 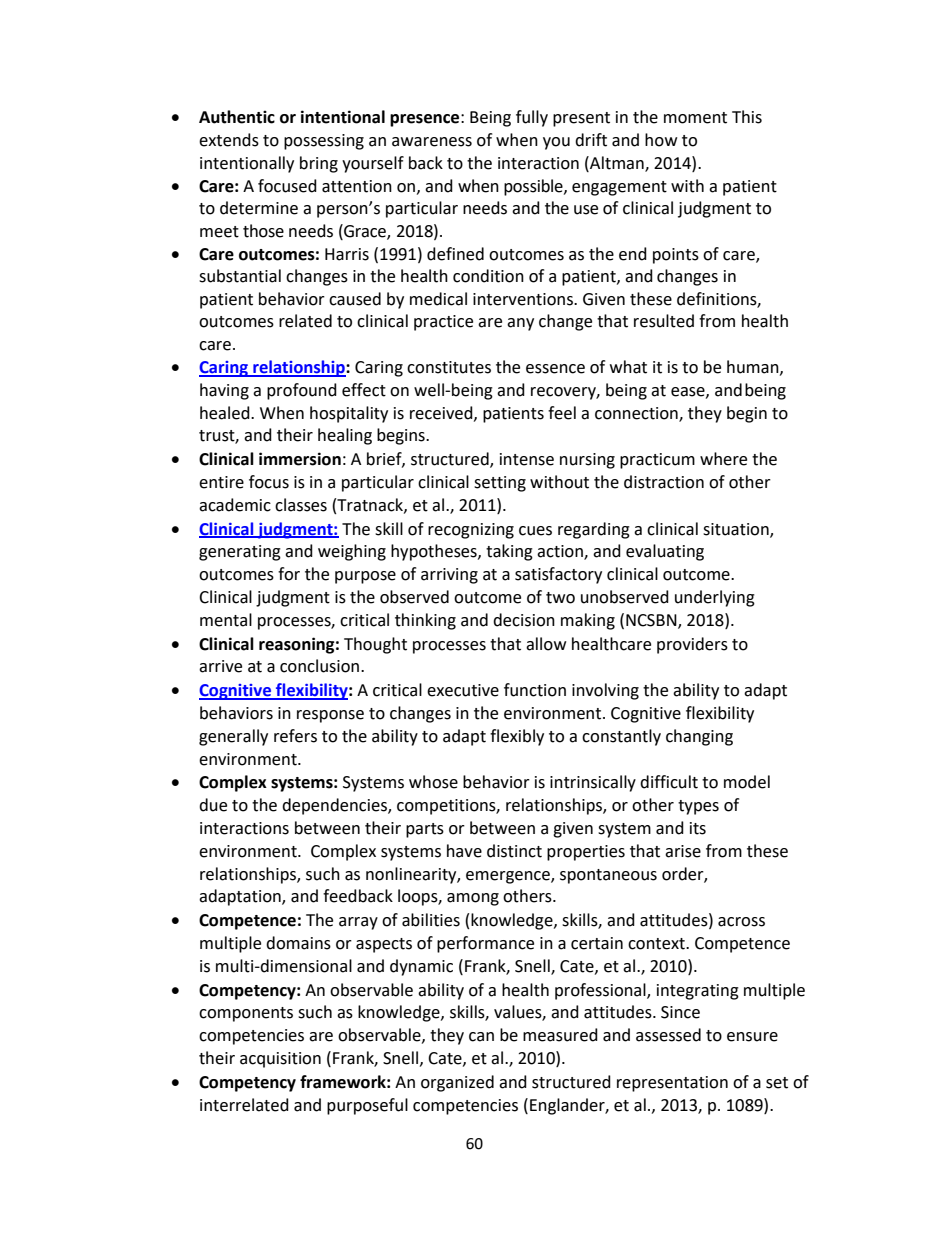 I want to click on acquisition, so click(x=280, y=1060).
